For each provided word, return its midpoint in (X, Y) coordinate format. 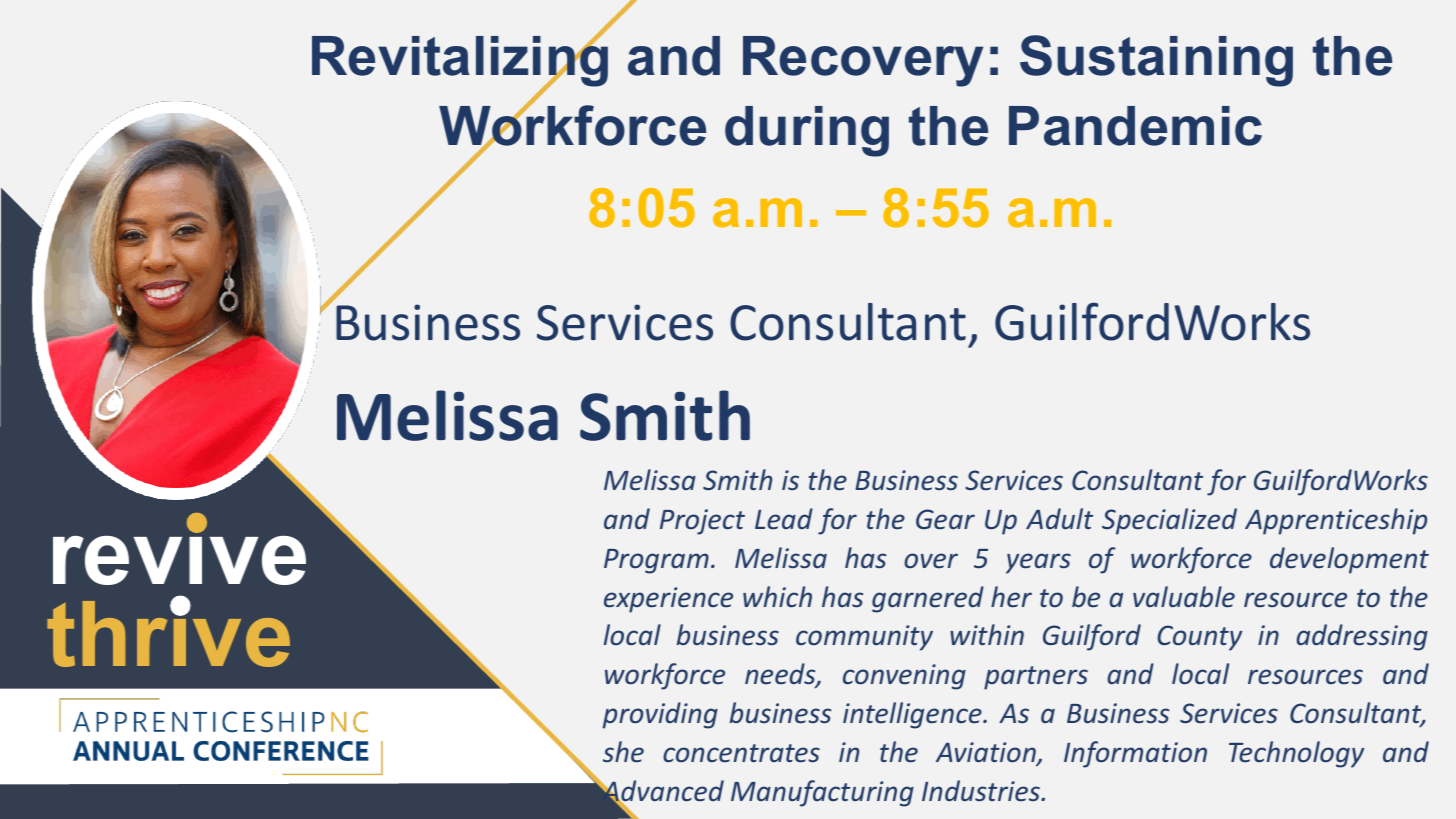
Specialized (1169, 521)
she (623, 752)
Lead (784, 518)
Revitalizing (460, 61)
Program (656, 561)
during (807, 131)
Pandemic (1135, 126)
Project (702, 522)
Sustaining (1156, 61)
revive (179, 550)
